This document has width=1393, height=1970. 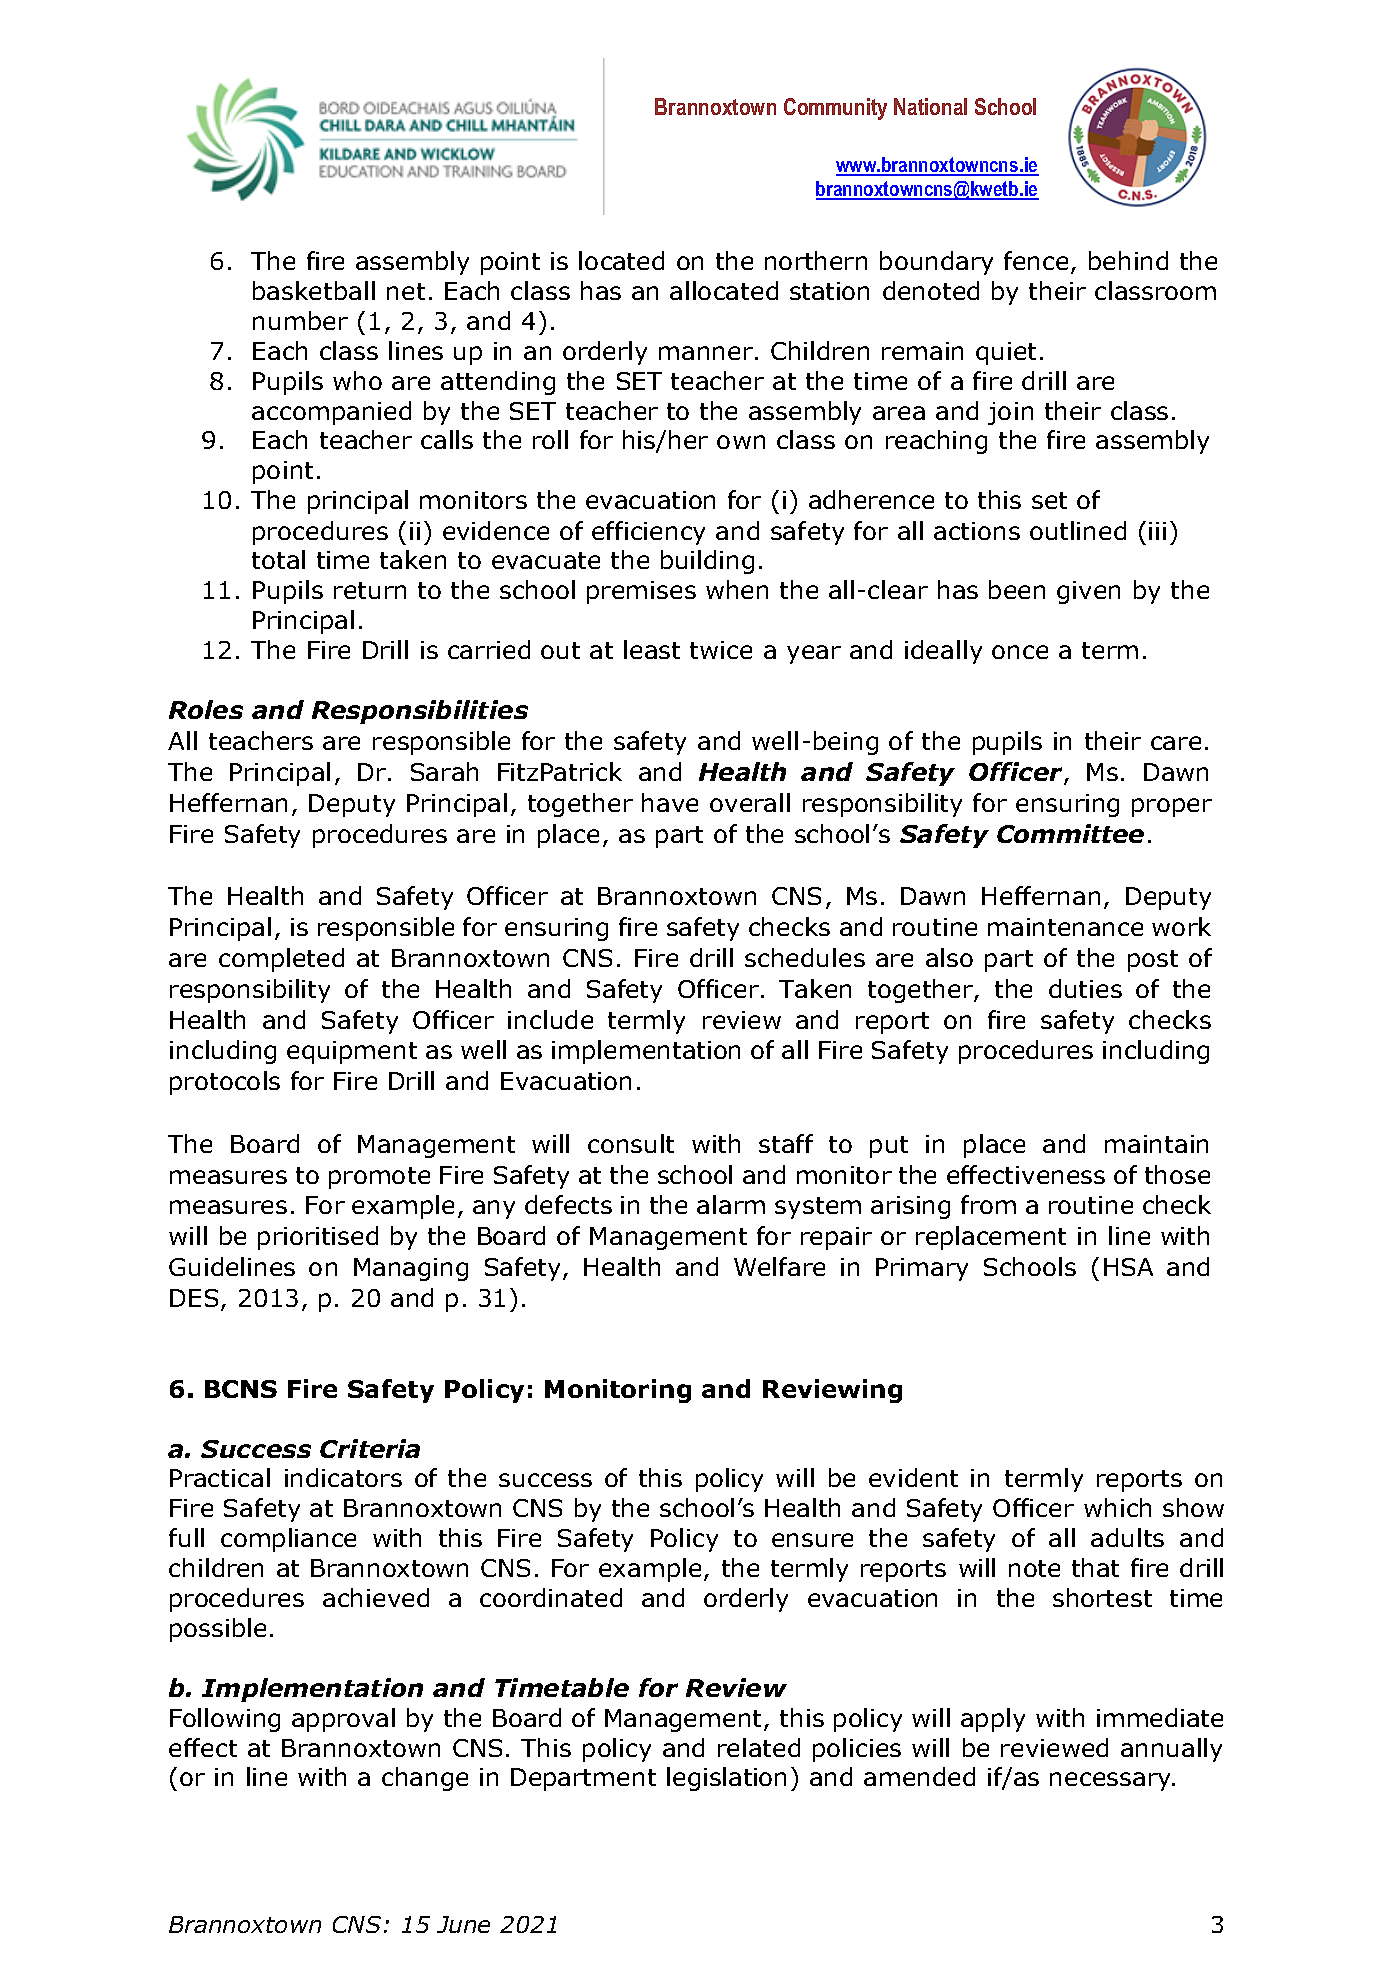 I want to click on basketball, so click(x=314, y=290).
